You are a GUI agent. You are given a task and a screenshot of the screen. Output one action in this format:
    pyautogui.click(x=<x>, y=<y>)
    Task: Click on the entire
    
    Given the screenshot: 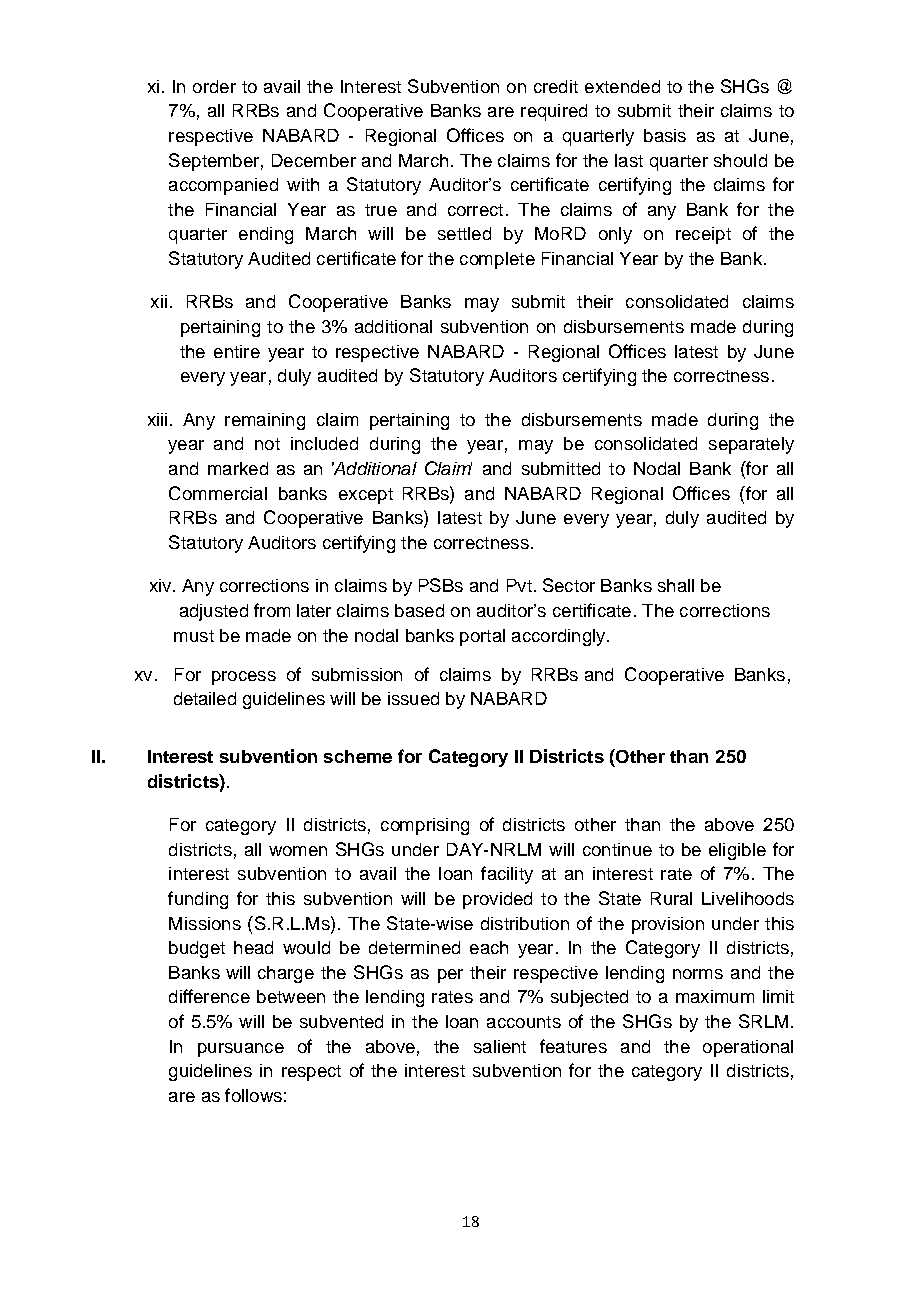 What is the action you would take?
    pyautogui.click(x=237, y=351)
